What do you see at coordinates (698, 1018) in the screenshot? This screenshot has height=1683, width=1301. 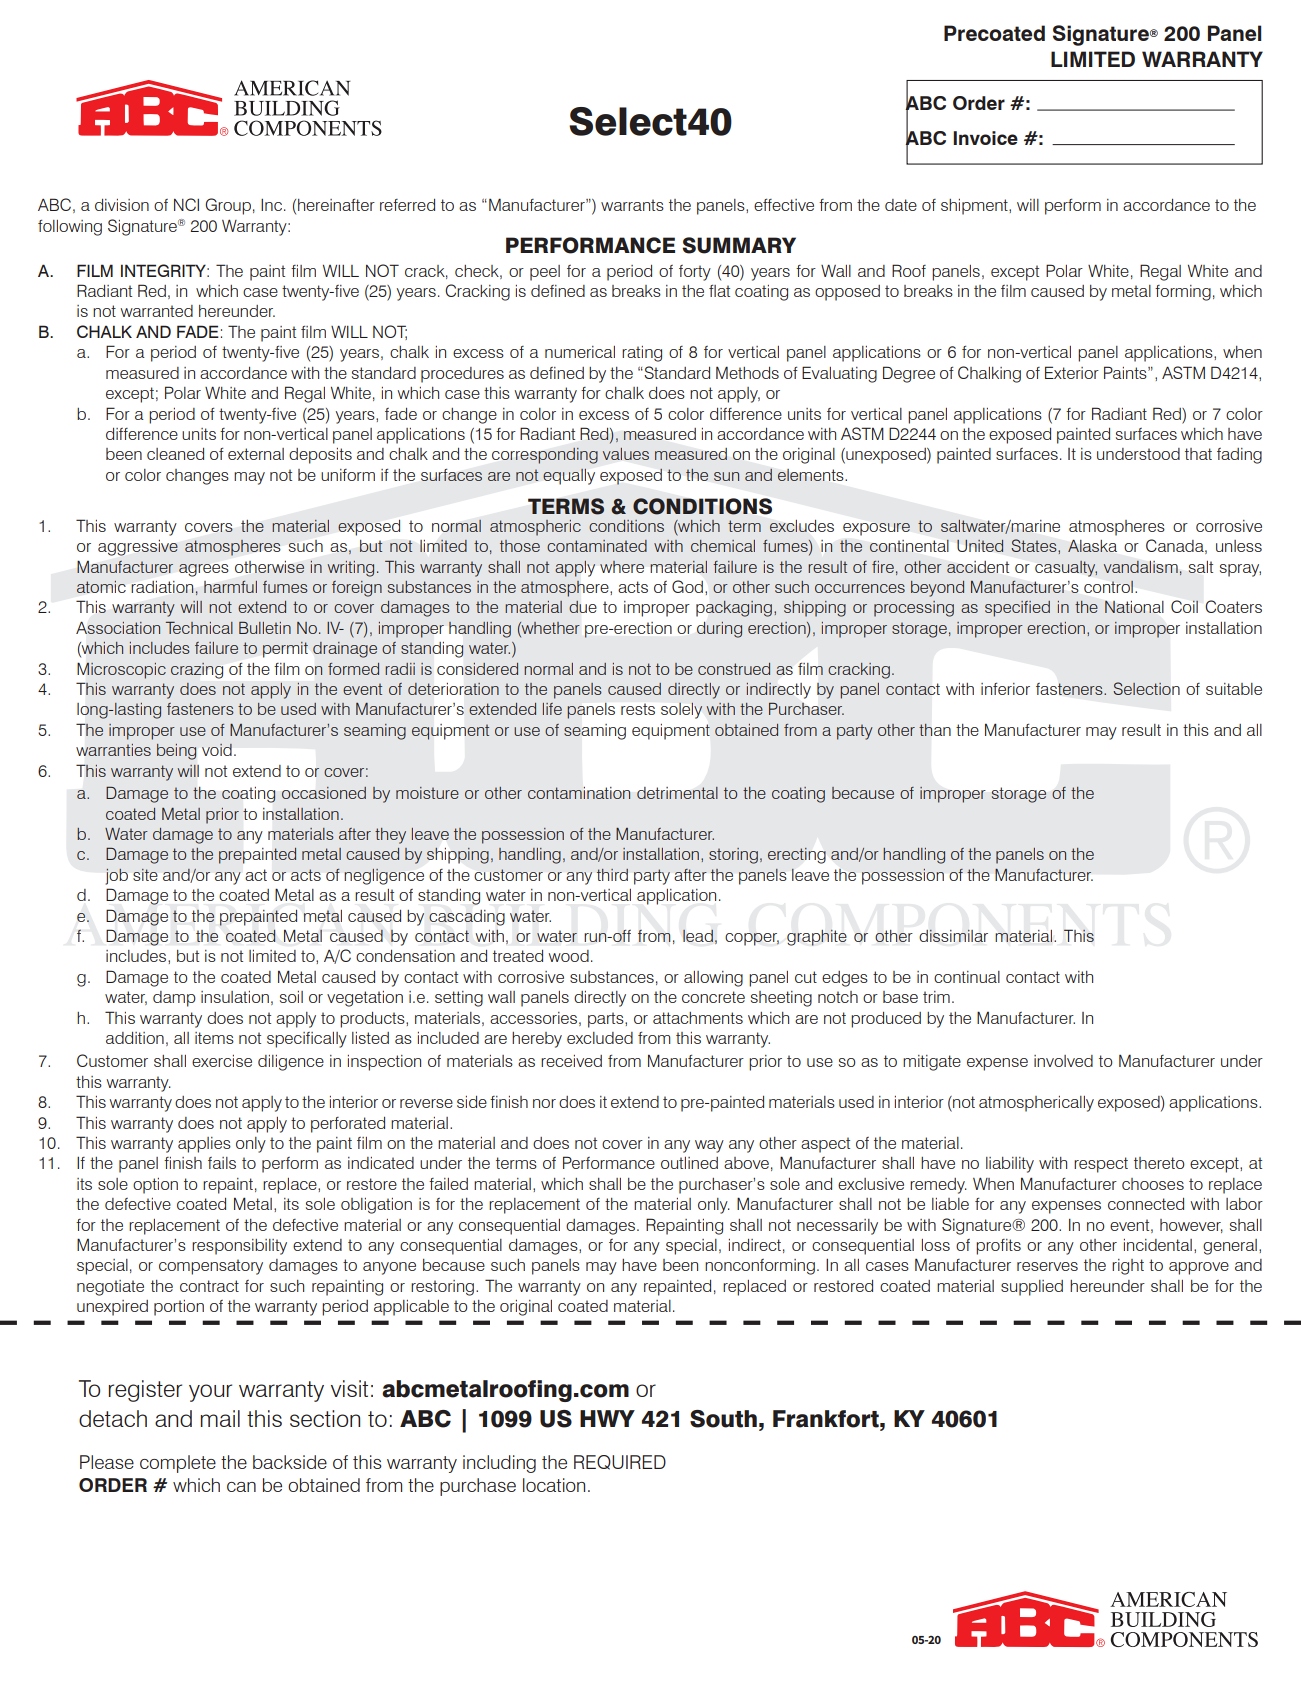 I see `attachments` at bounding box center [698, 1018].
